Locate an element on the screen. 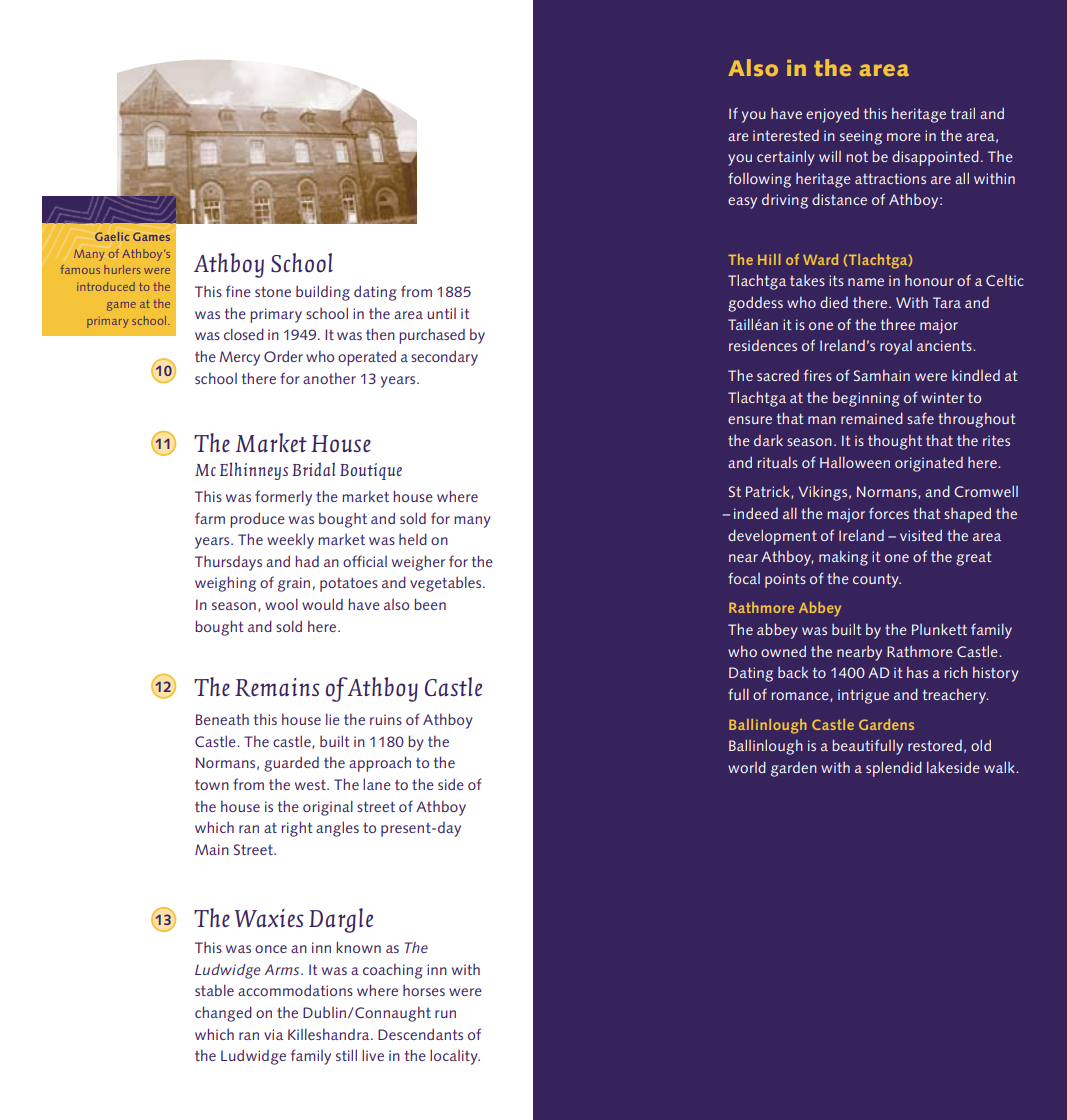 The width and height of the screenshot is (1067, 1120). three is located at coordinates (898, 324).
